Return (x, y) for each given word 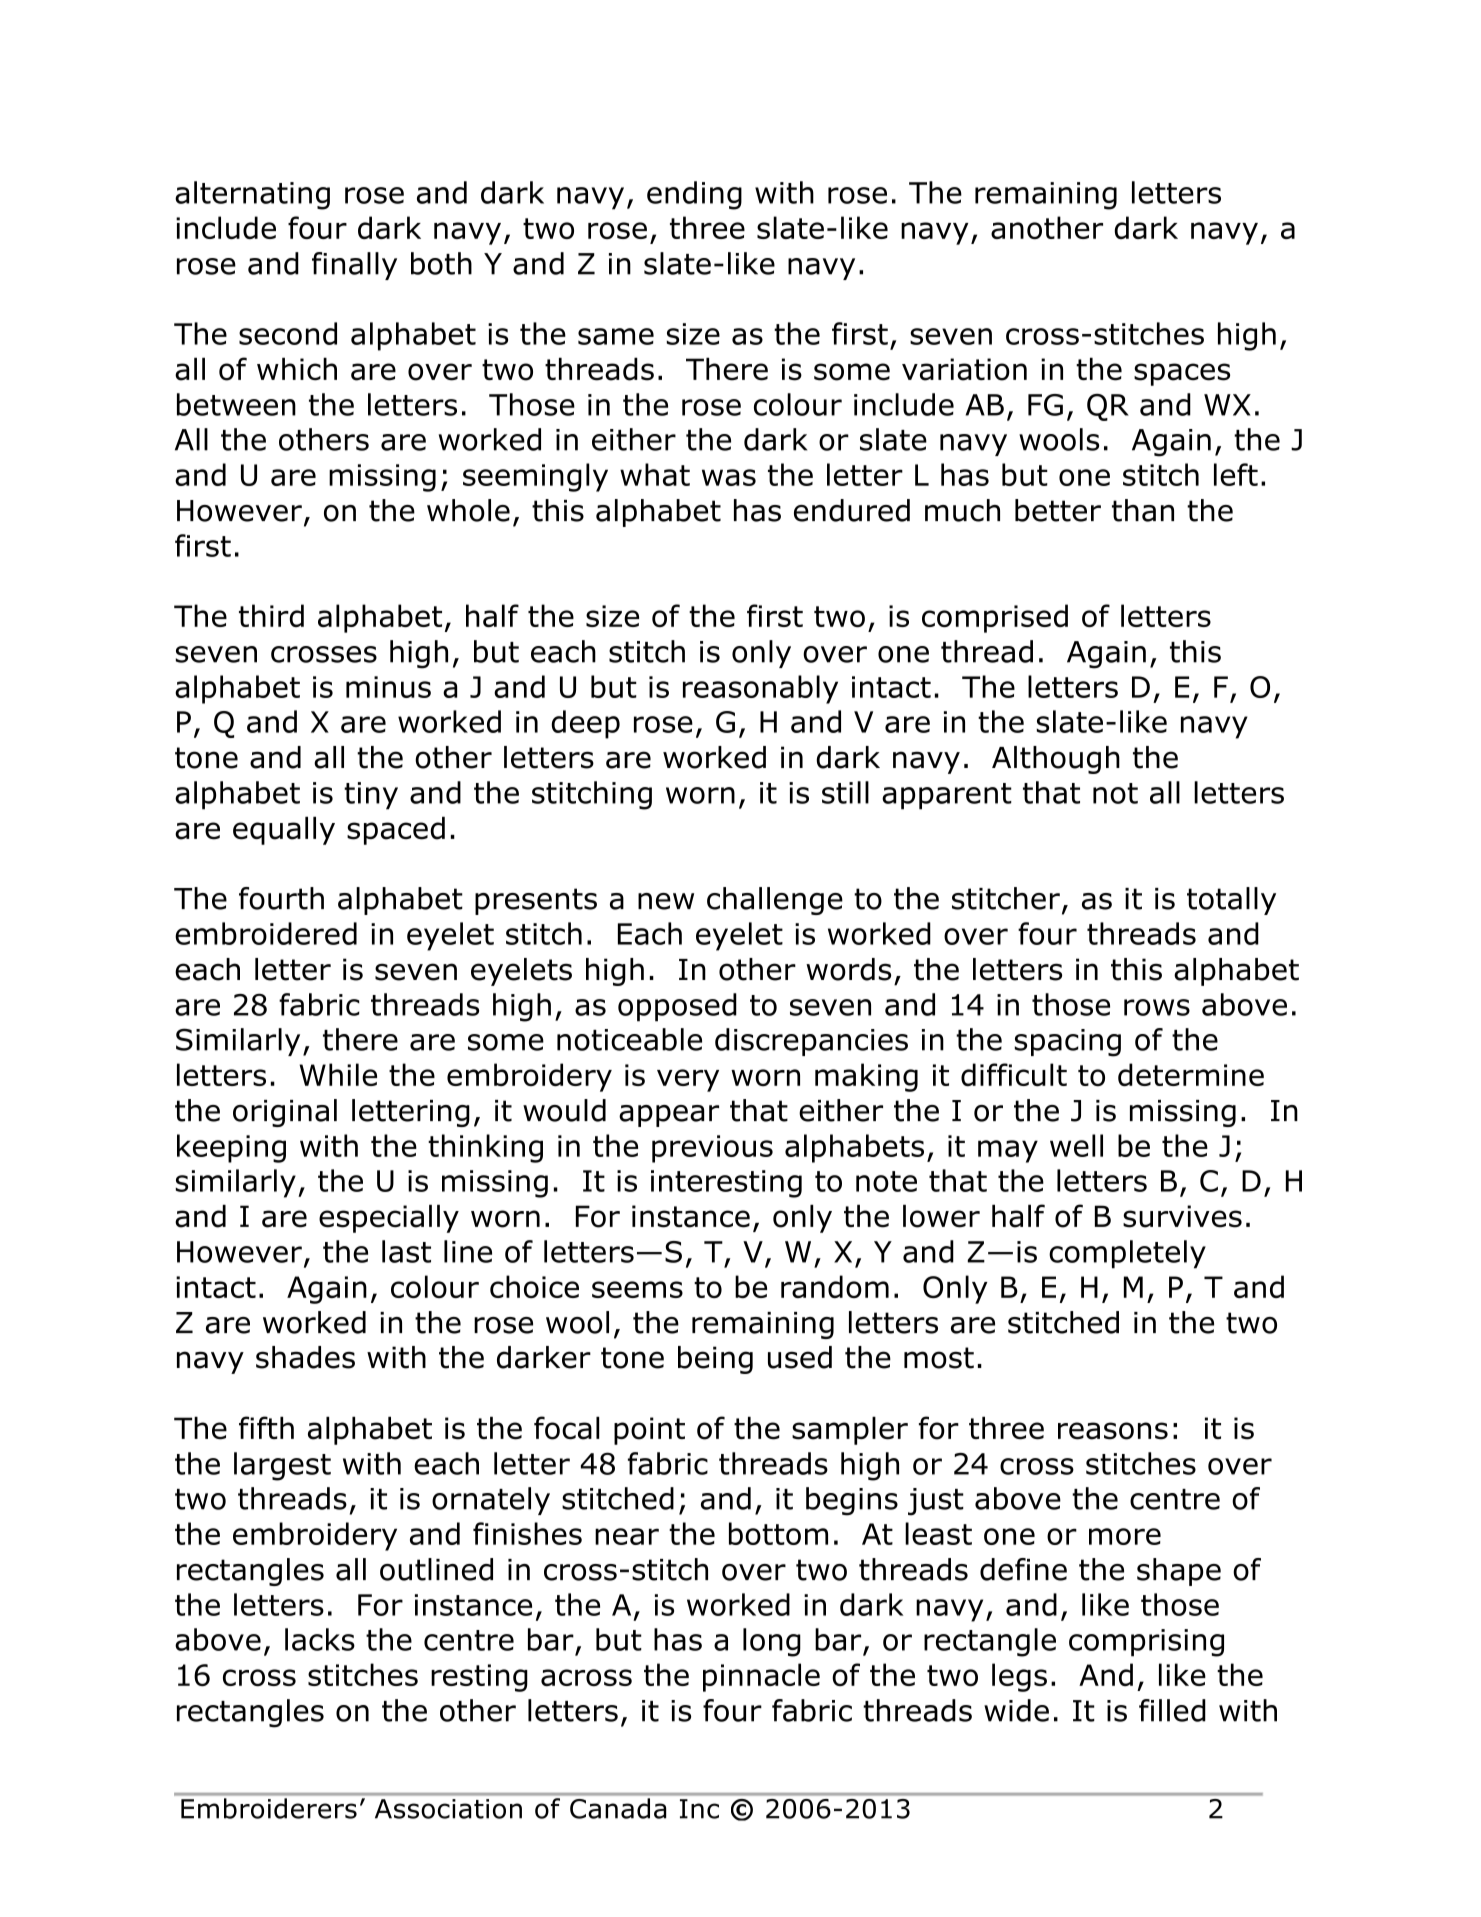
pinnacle (761, 1677)
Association (448, 1809)
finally (354, 266)
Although (1056, 760)
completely (1127, 1254)
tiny (371, 796)
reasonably (760, 689)
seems (637, 1289)
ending (694, 195)
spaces (1182, 374)
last (406, 1251)
